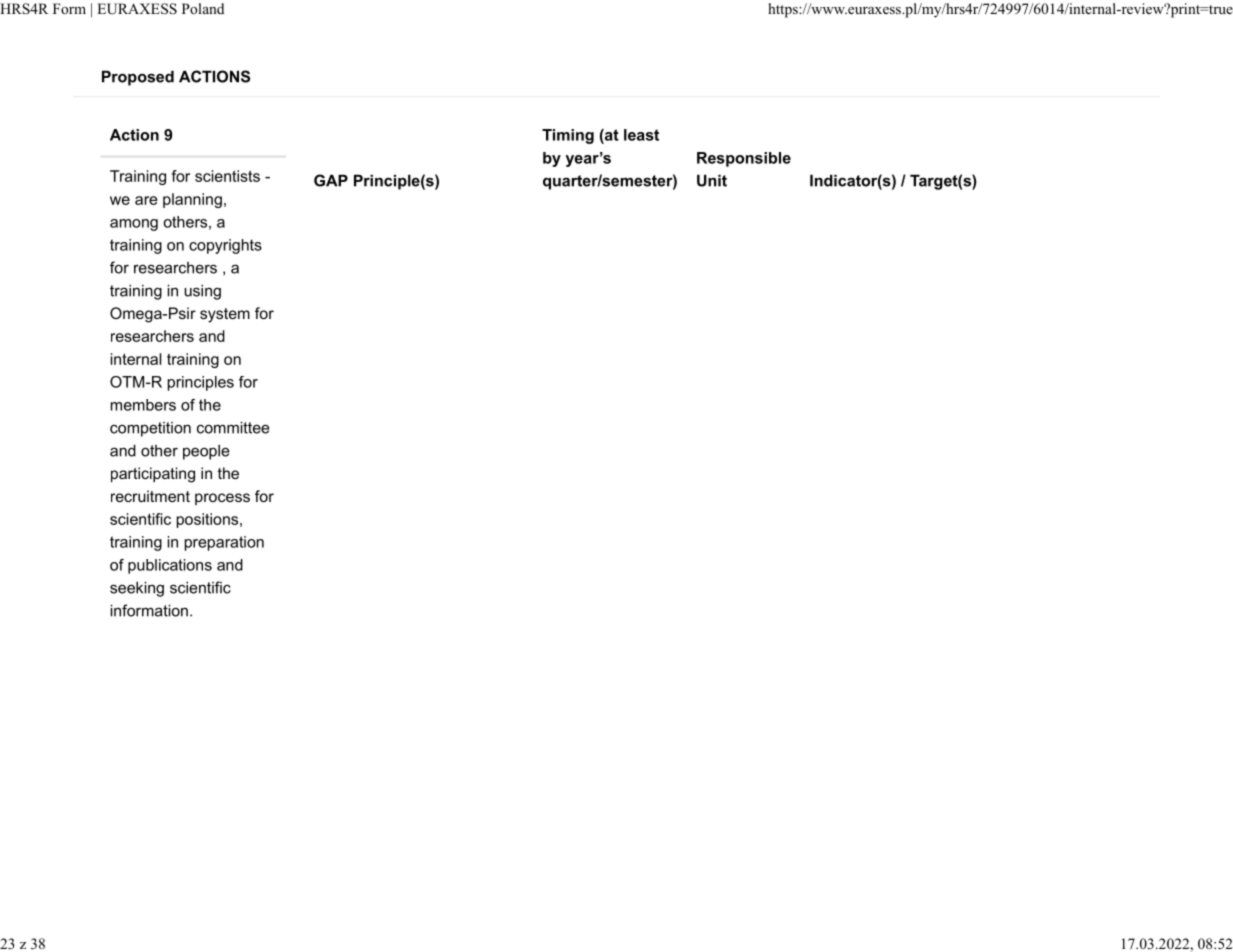 This screenshot has height=952, width=1233. Describe the element at coordinates (712, 180) in the screenshot. I see `Unit` at that location.
